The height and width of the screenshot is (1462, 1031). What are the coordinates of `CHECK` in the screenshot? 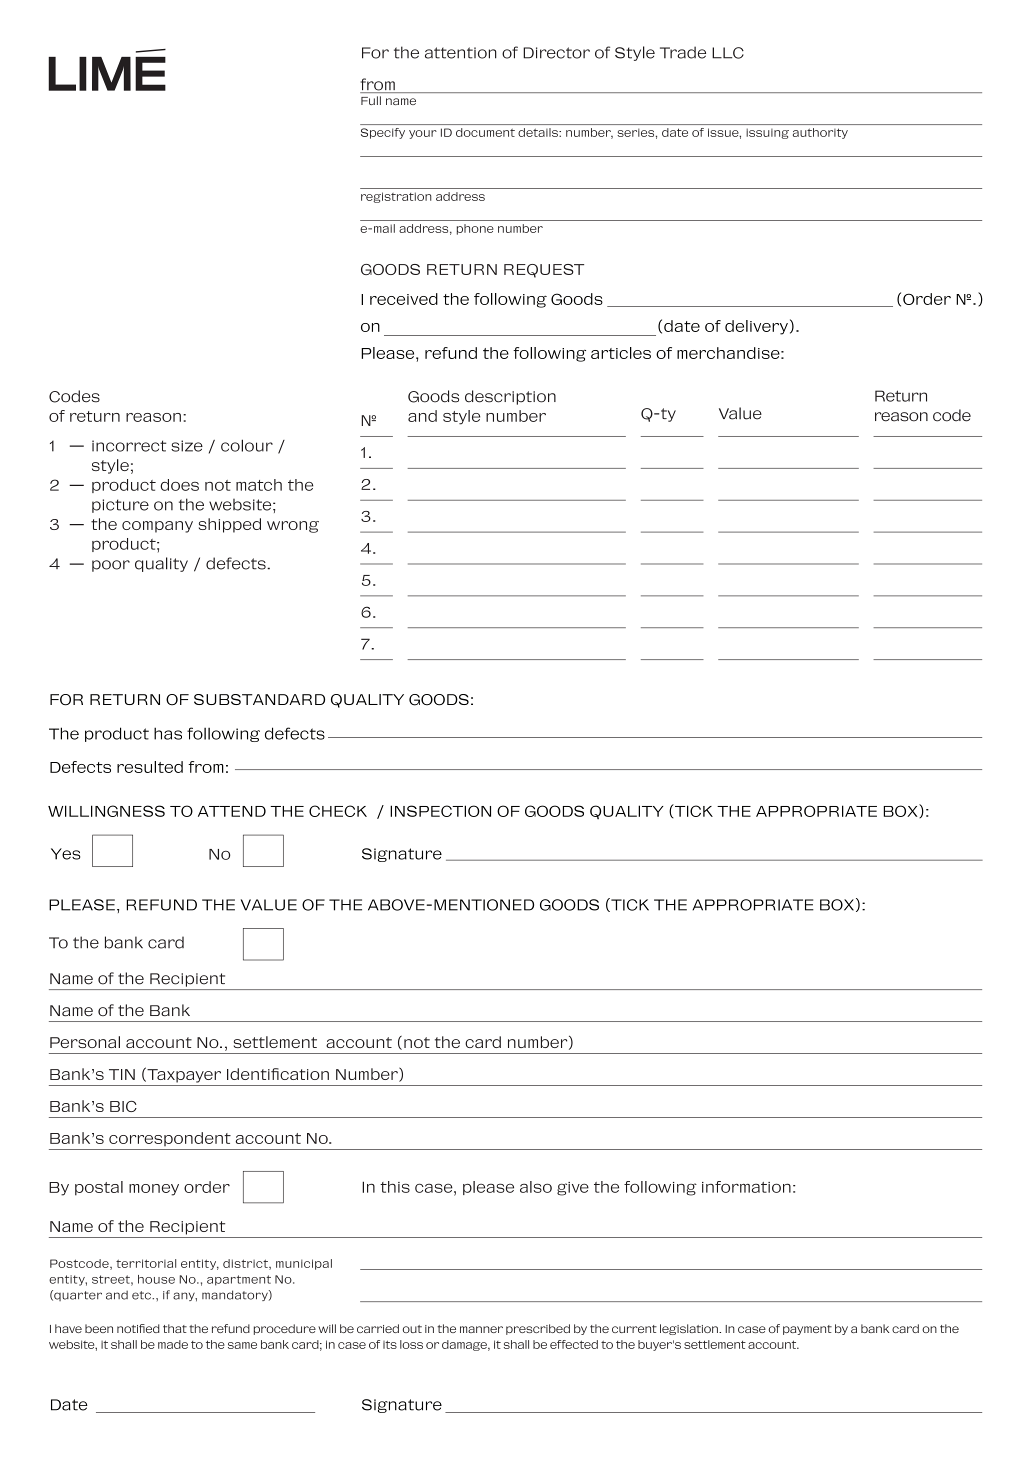 It's located at (338, 811).
